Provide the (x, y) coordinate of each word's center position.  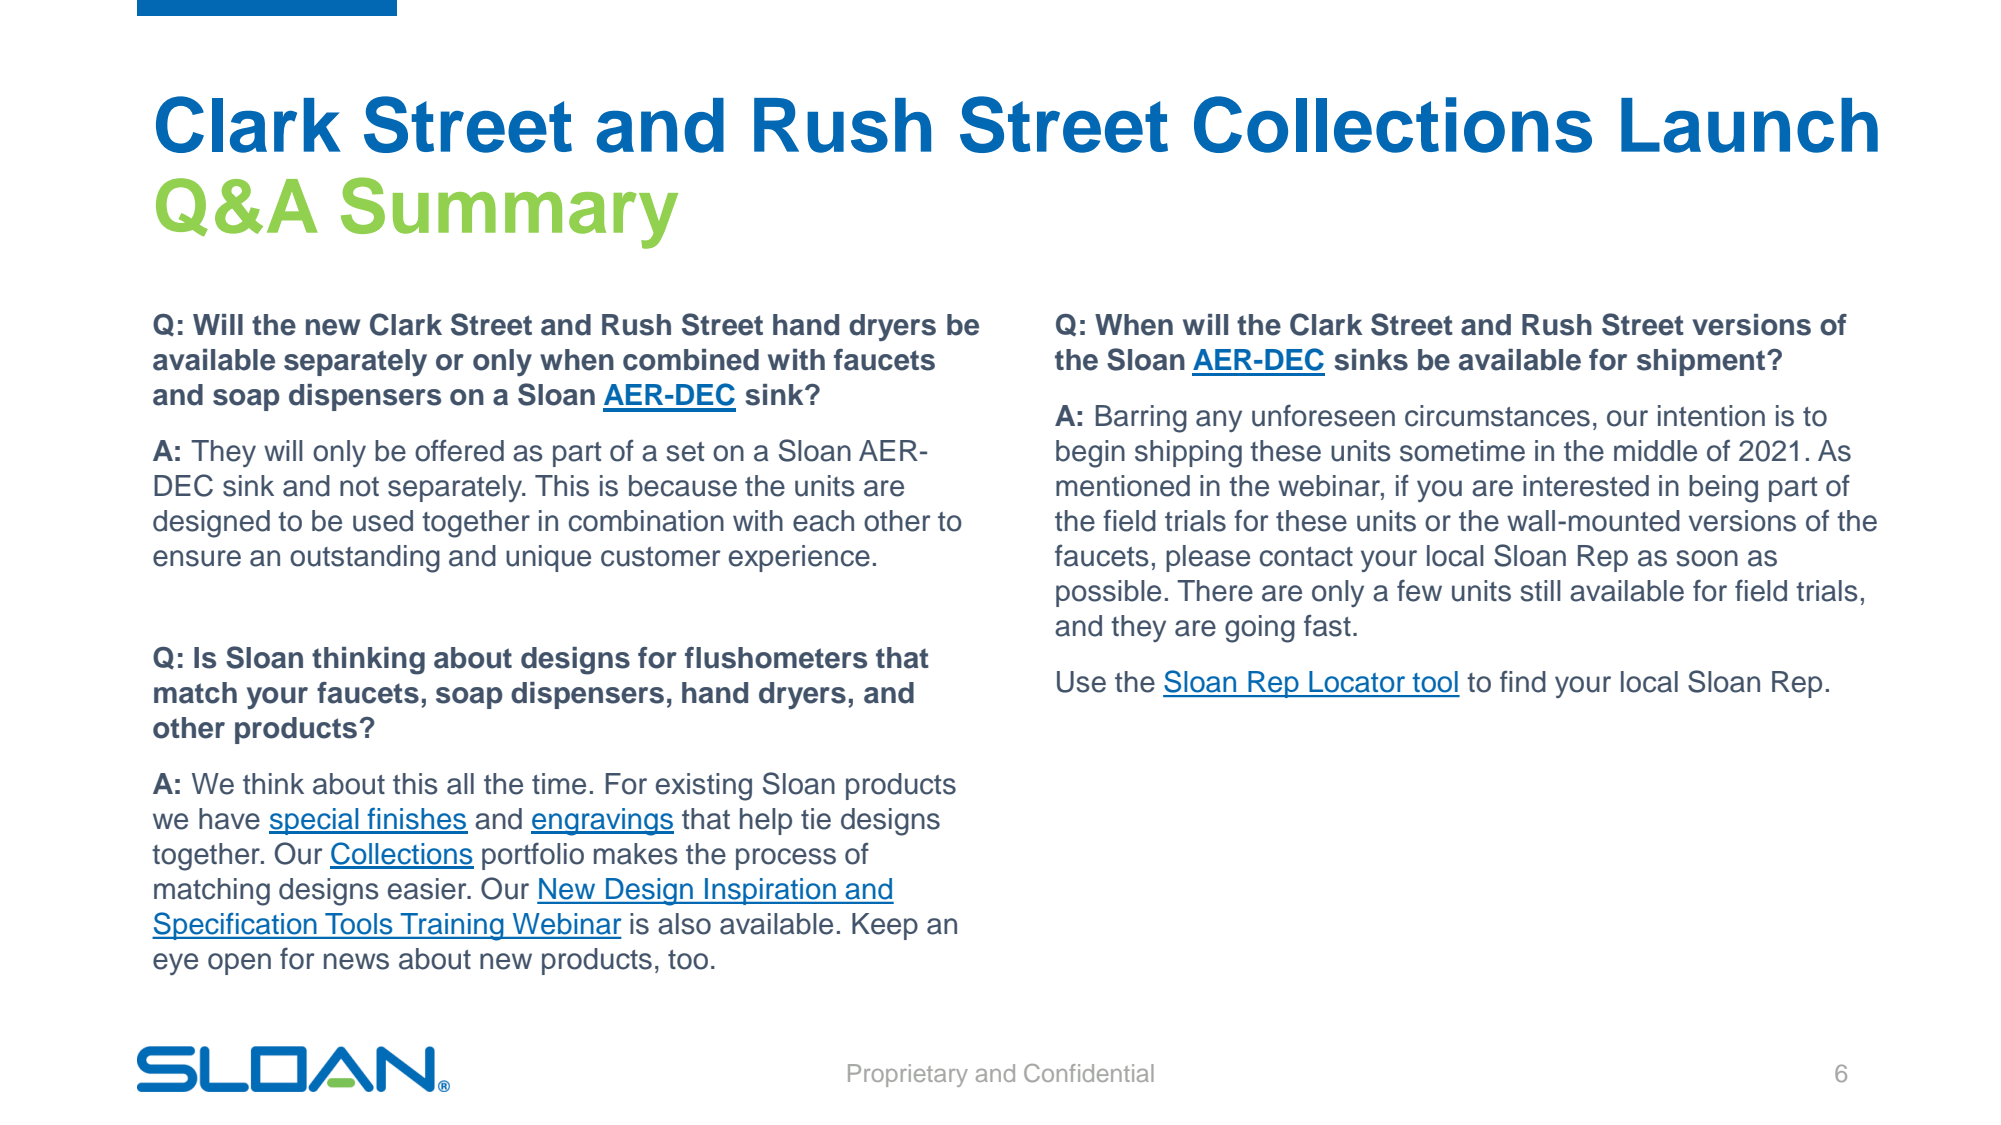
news (356, 961)
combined (691, 359)
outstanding (365, 559)
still (1541, 591)
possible (1108, 593)
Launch (1749, 125)
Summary (509, 213)
